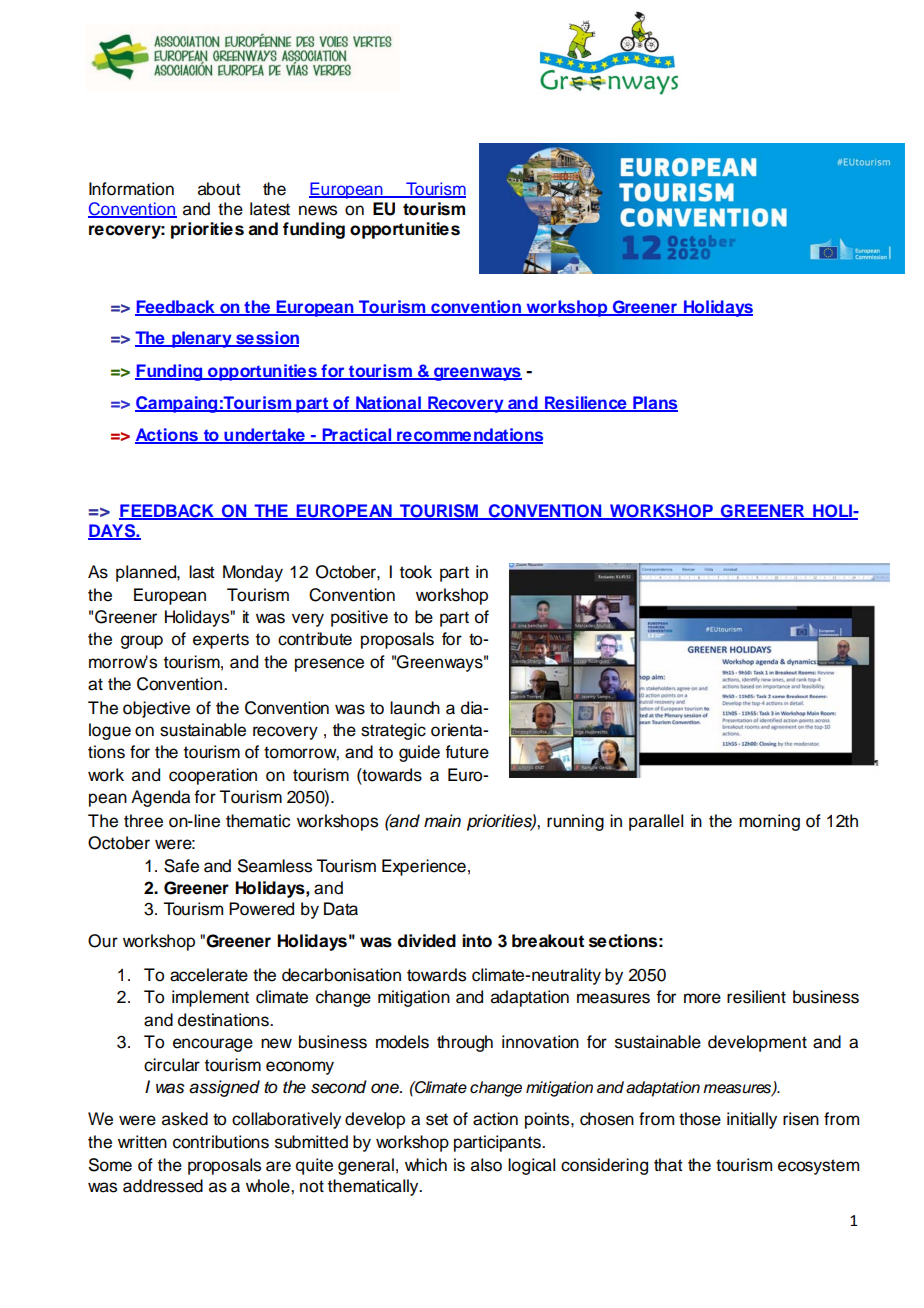  What do you see at coordinates (219, 189) in the document?
I see `about` at bounding box center [219, 189].
